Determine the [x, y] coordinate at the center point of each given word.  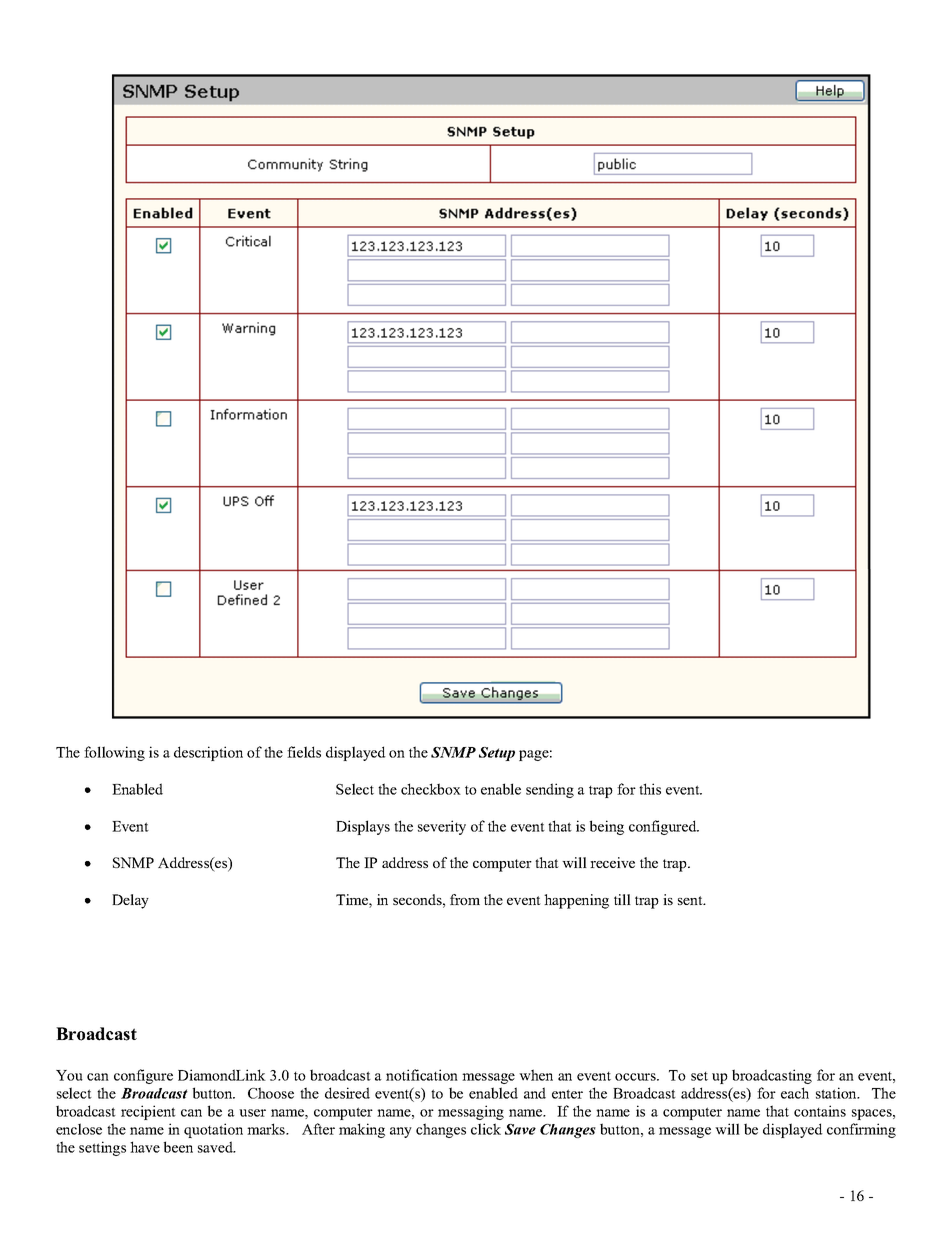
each [795, 1093]
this [650, 789]
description [208, 753]
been [178, 1147]
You [69, 1075]
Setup [497, 754]
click [486, 1129]
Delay [130, 901]
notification [422, 1075]
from [465, 899]
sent [691, 900]
